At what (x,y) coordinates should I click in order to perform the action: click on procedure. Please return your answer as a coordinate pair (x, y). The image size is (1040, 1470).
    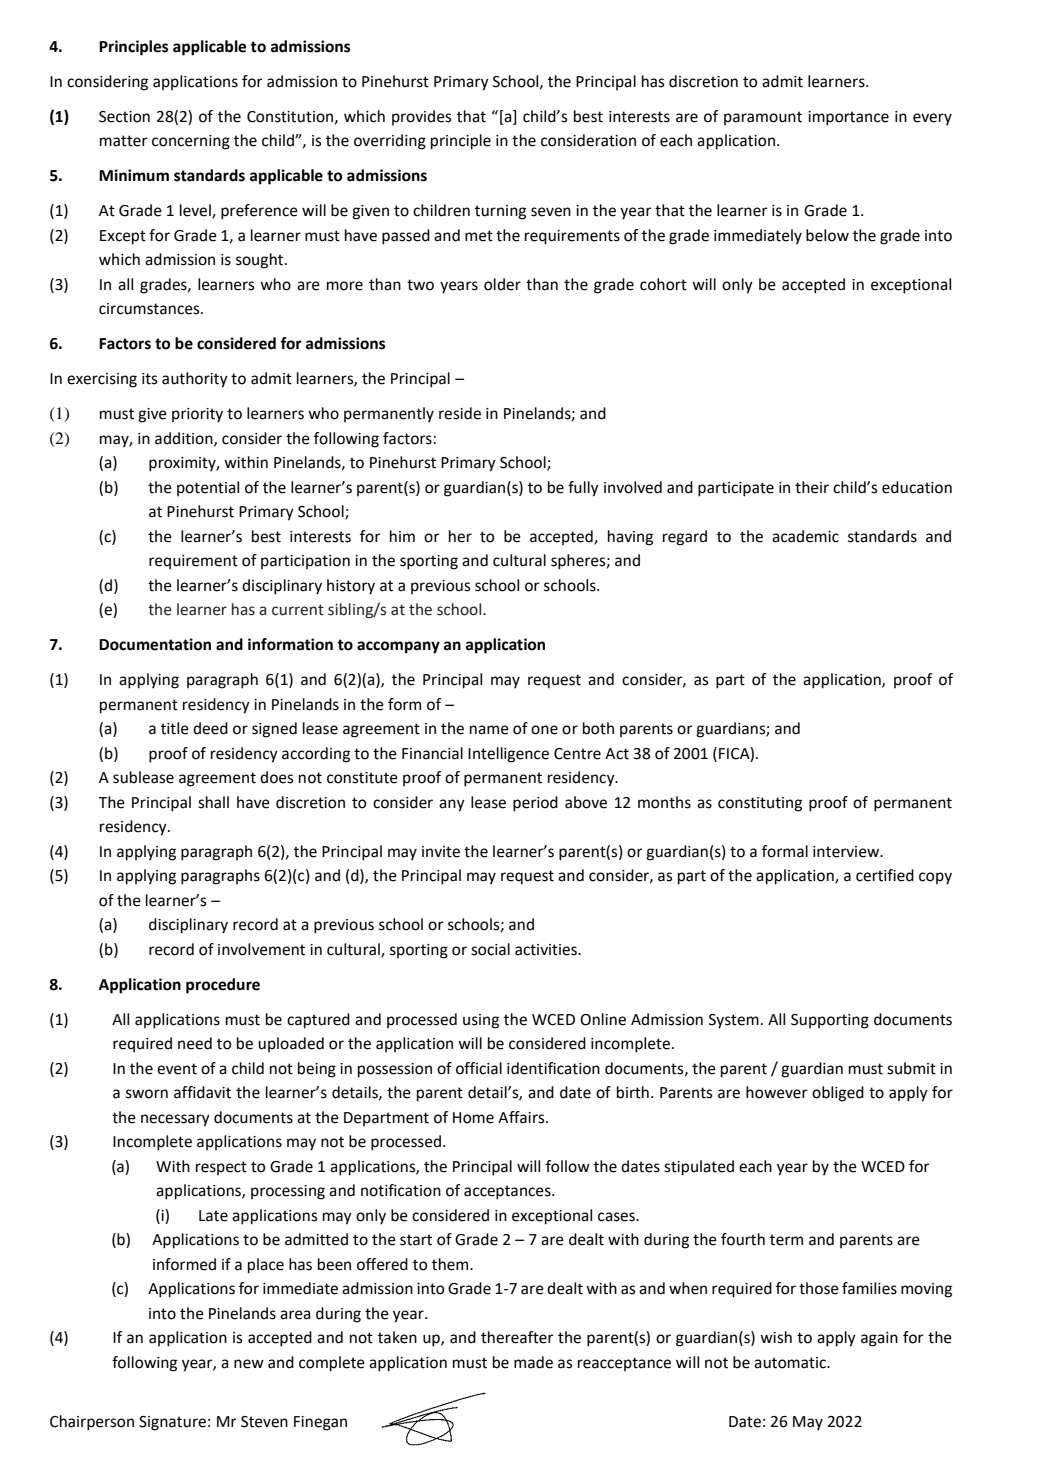
    Looking at the image, I should click on (223, 986).
